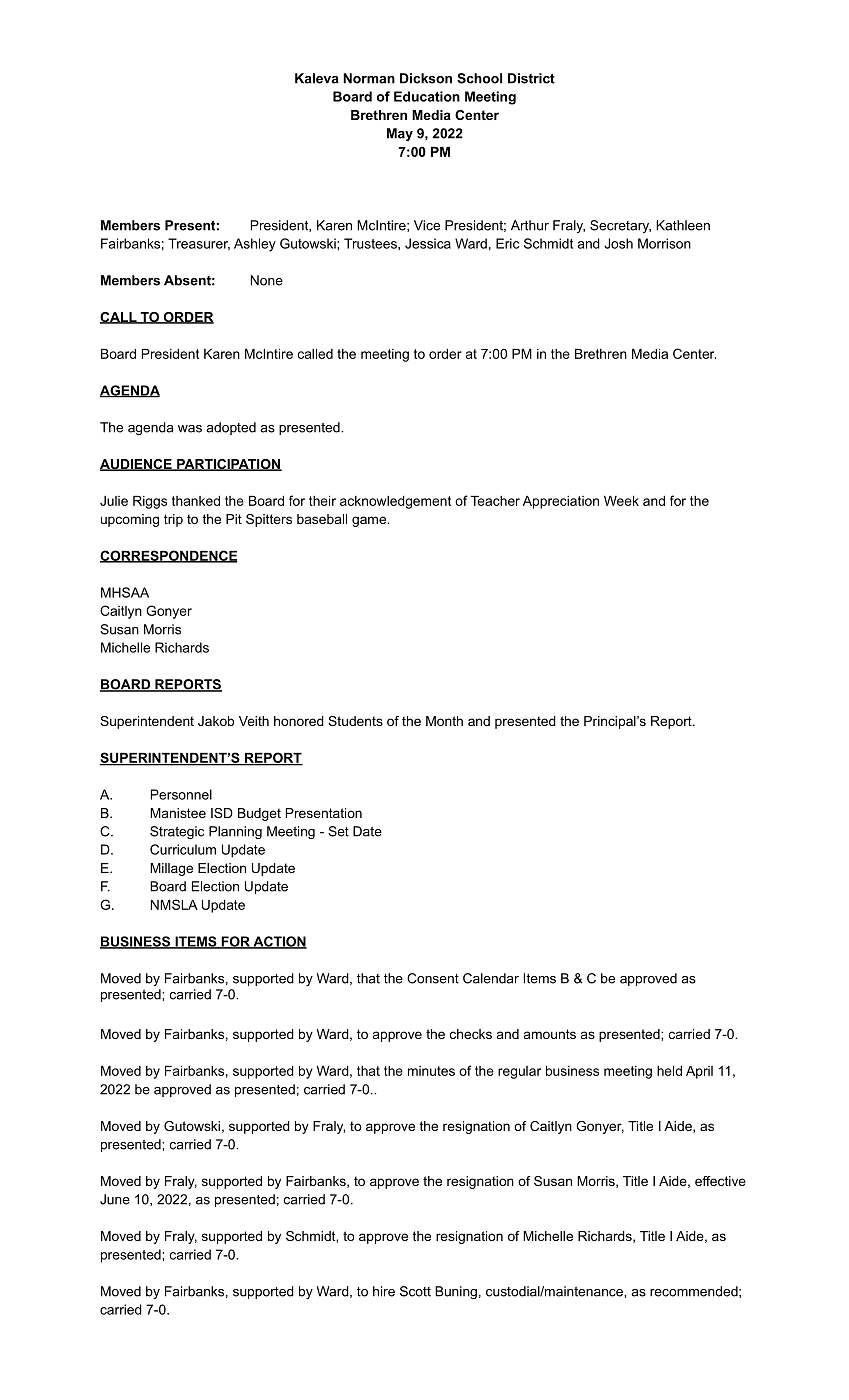 The height and width of the image is (1400, 849). Describe the element at coordinates (415, 1291) in the image. I see `Scott` at that location.
